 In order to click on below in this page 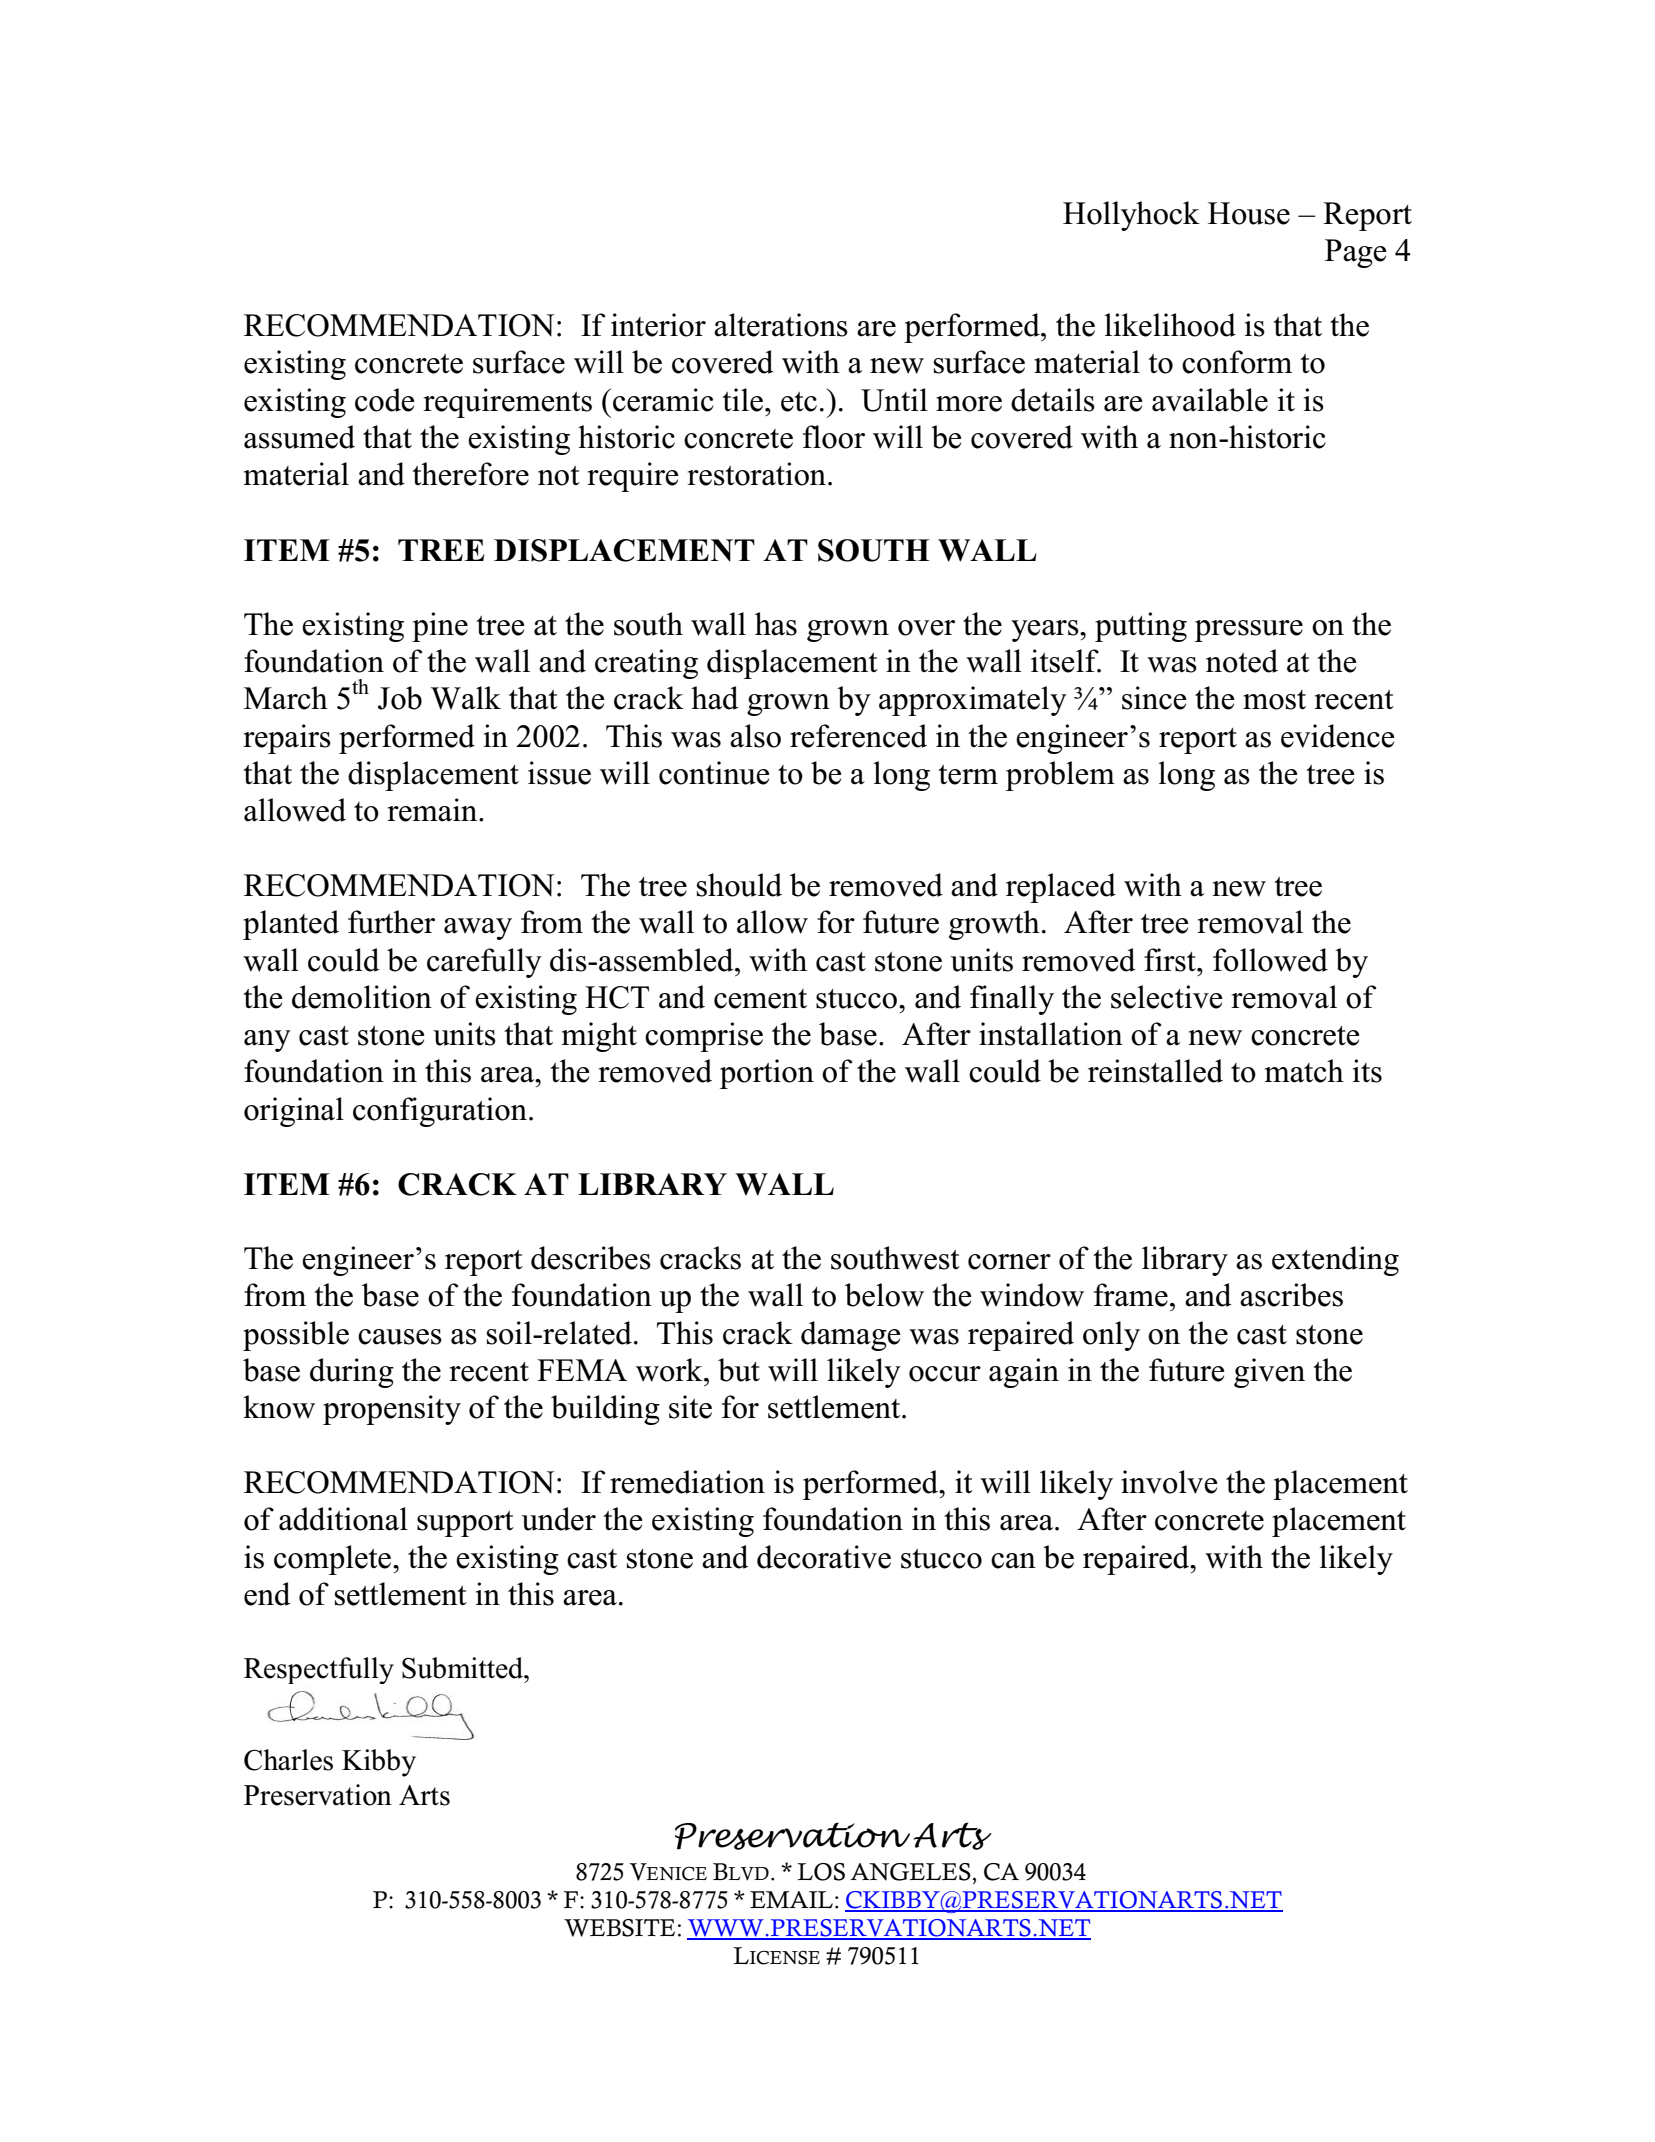, I will do `click(884, 1295)`.
